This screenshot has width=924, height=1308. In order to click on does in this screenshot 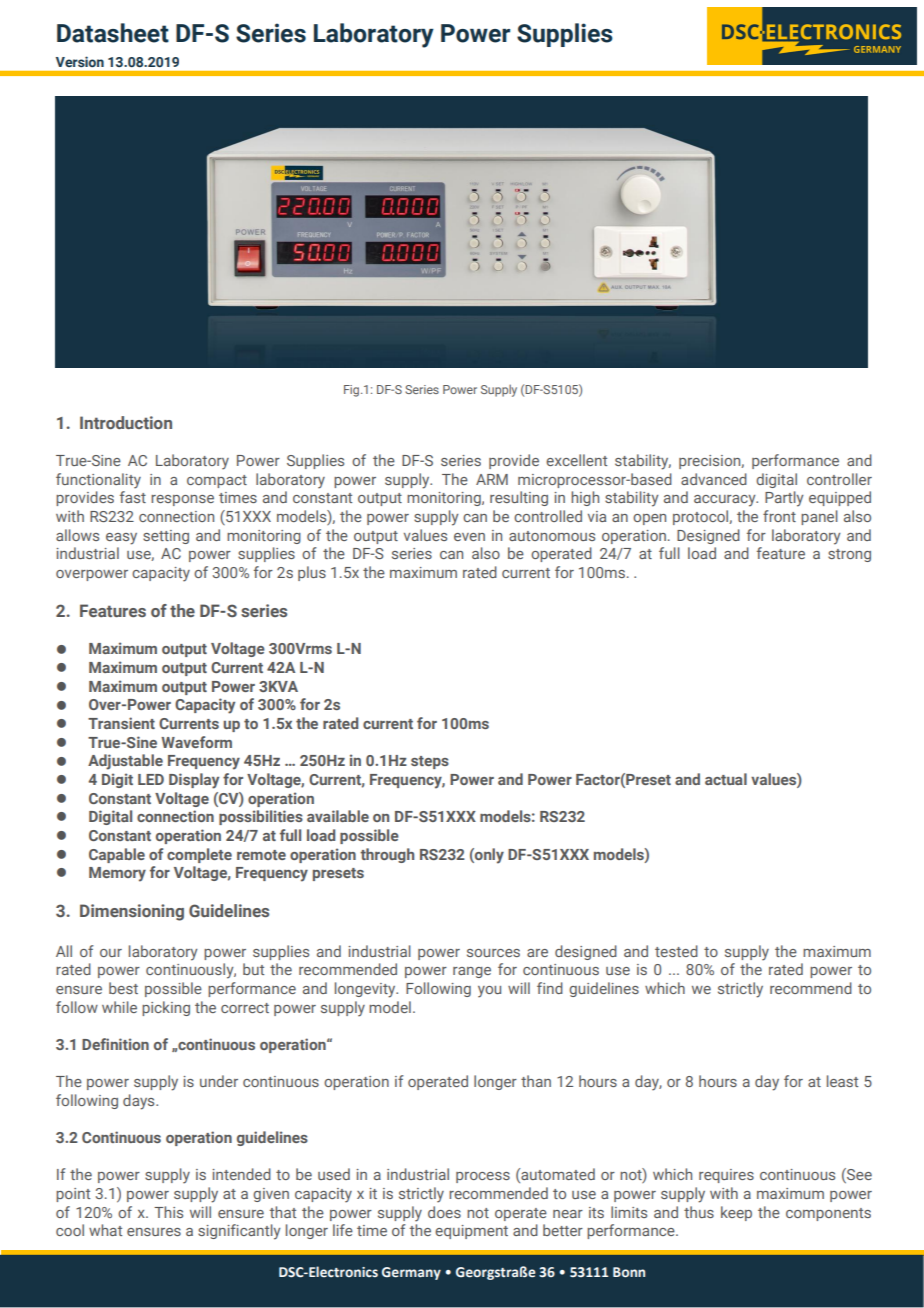, I will do `click(444, 1212)`.
